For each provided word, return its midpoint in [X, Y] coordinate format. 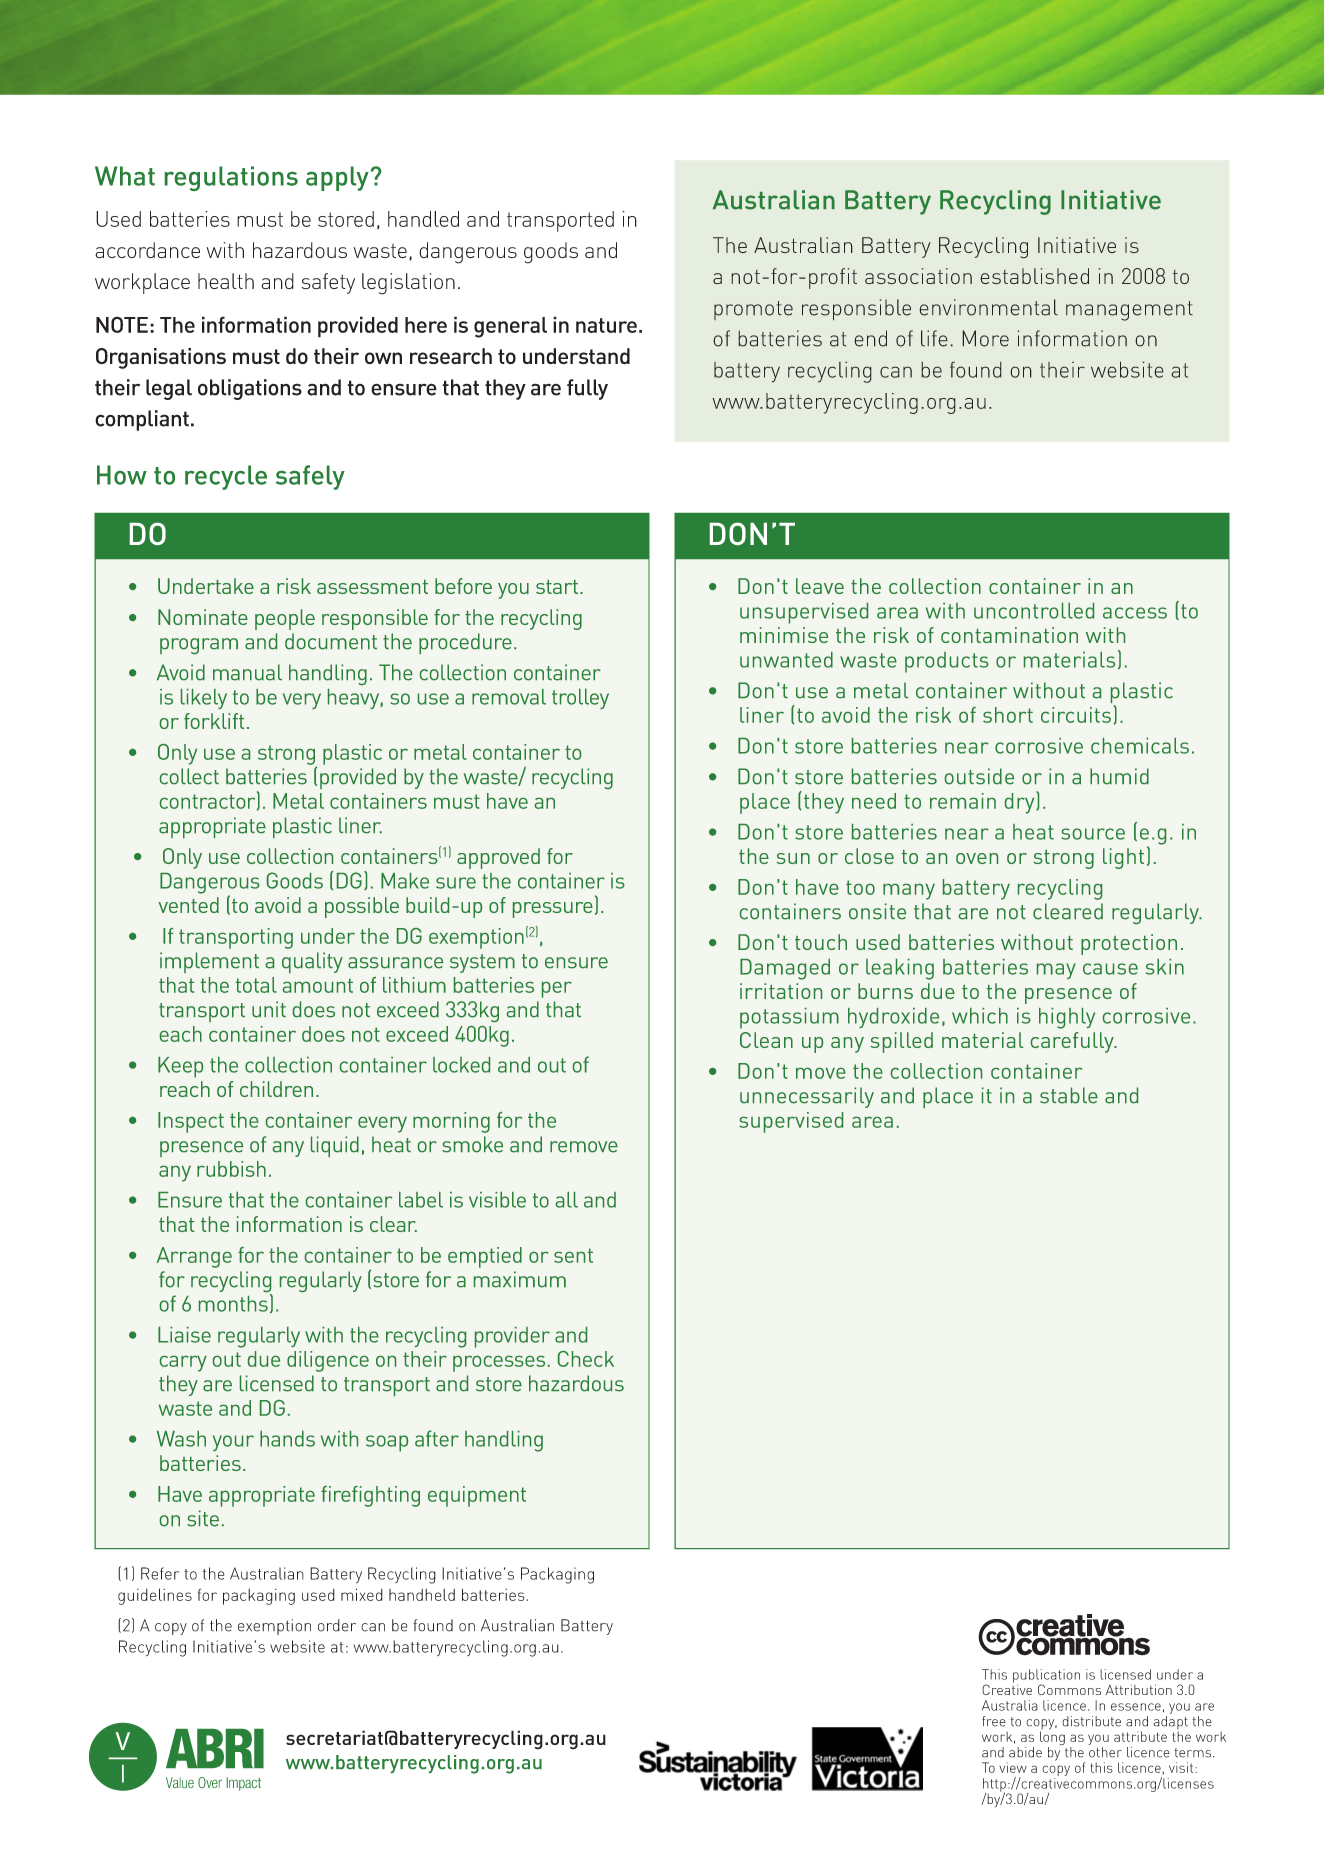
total [256, 985]
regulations [231, 178]
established [1034, 276]
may [1056, 971]
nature [606, 325]
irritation [781, 991]
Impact [244, 1784]
